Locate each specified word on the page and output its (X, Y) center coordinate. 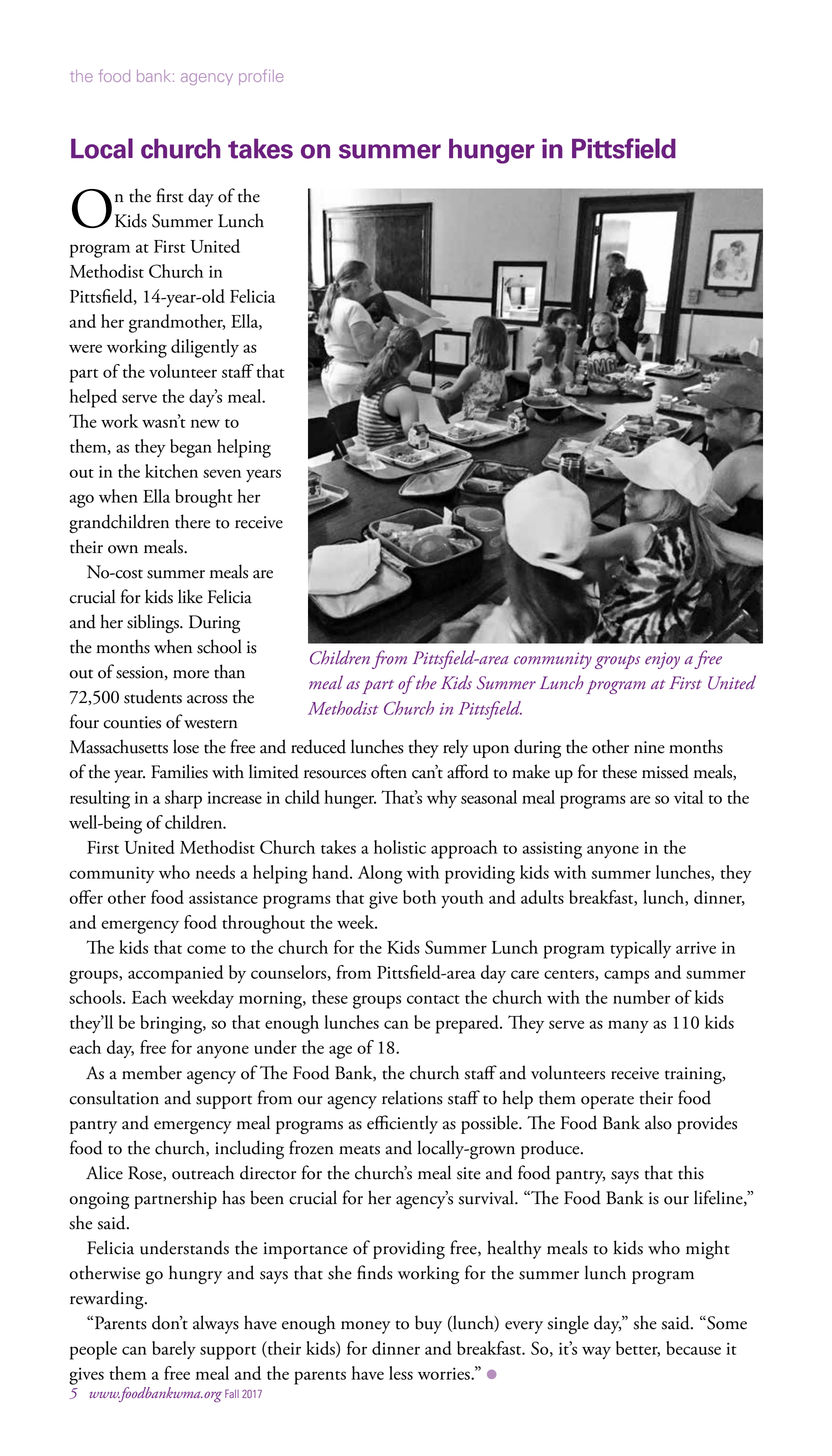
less (401, 1373)
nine (649, 747)
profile (261, 77)
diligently (205, 348)
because (693, 1348)
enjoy (662, 660)
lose (186, 746)
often (389, 771)
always (216, 1324)
